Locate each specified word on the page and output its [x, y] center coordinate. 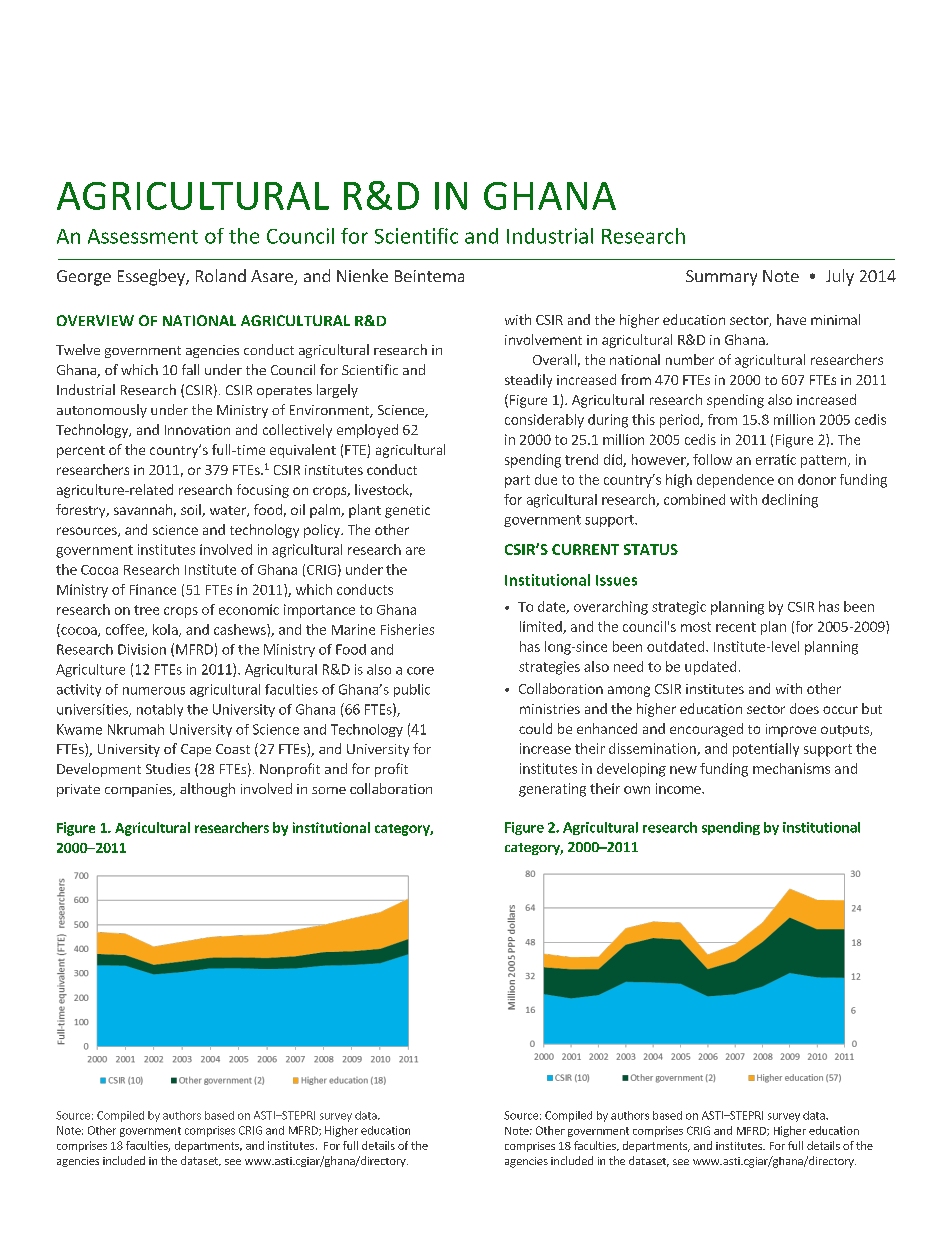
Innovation [197, 430]
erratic [776, 459]
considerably [544, 421]
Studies [168, 768]
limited [542, 627]
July [840, 277]
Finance [153, 589]
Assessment [143, 236]
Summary [721, 278]
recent [736, 627]
